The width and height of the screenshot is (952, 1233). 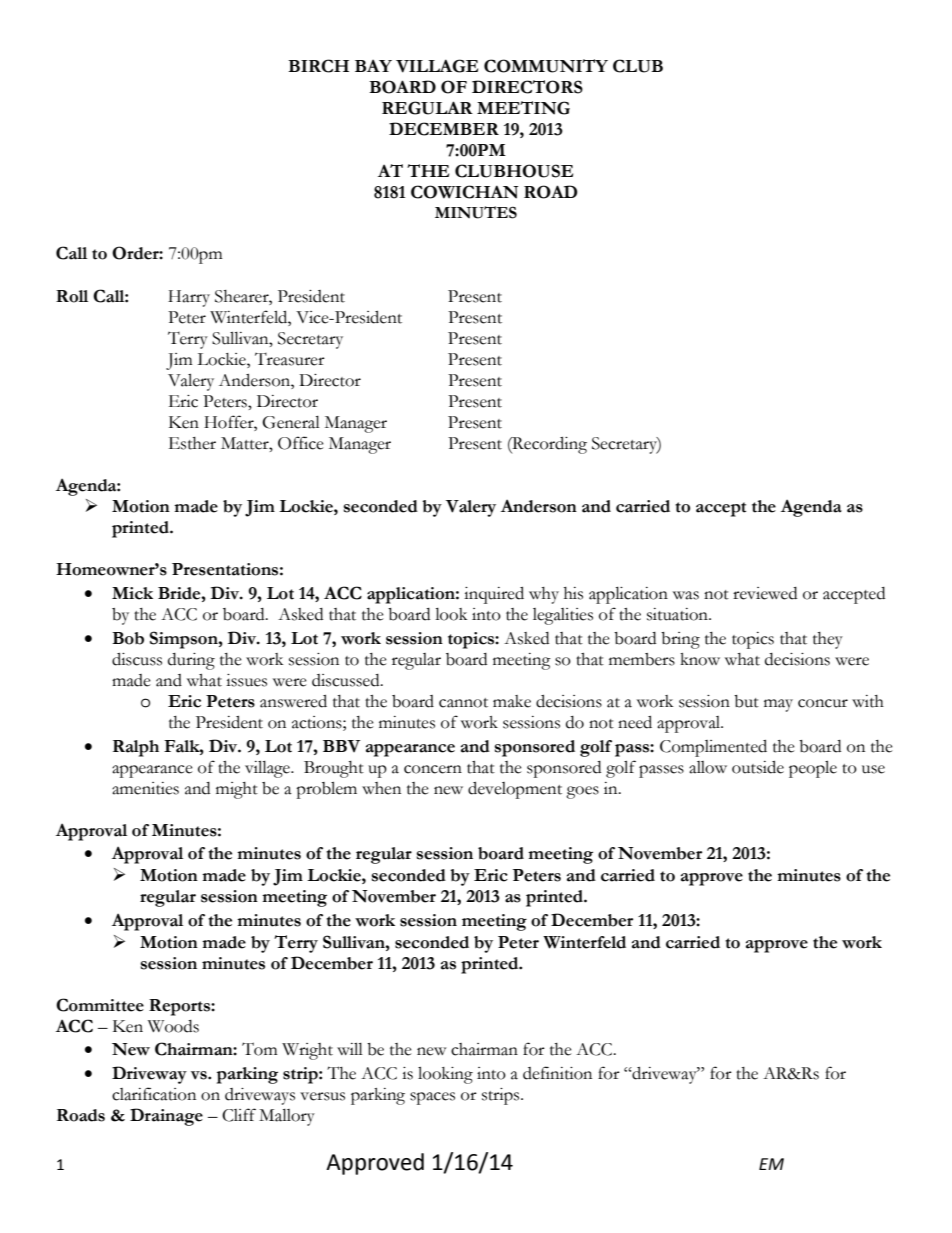 I want to click on development, so click(x=515, y=790).
